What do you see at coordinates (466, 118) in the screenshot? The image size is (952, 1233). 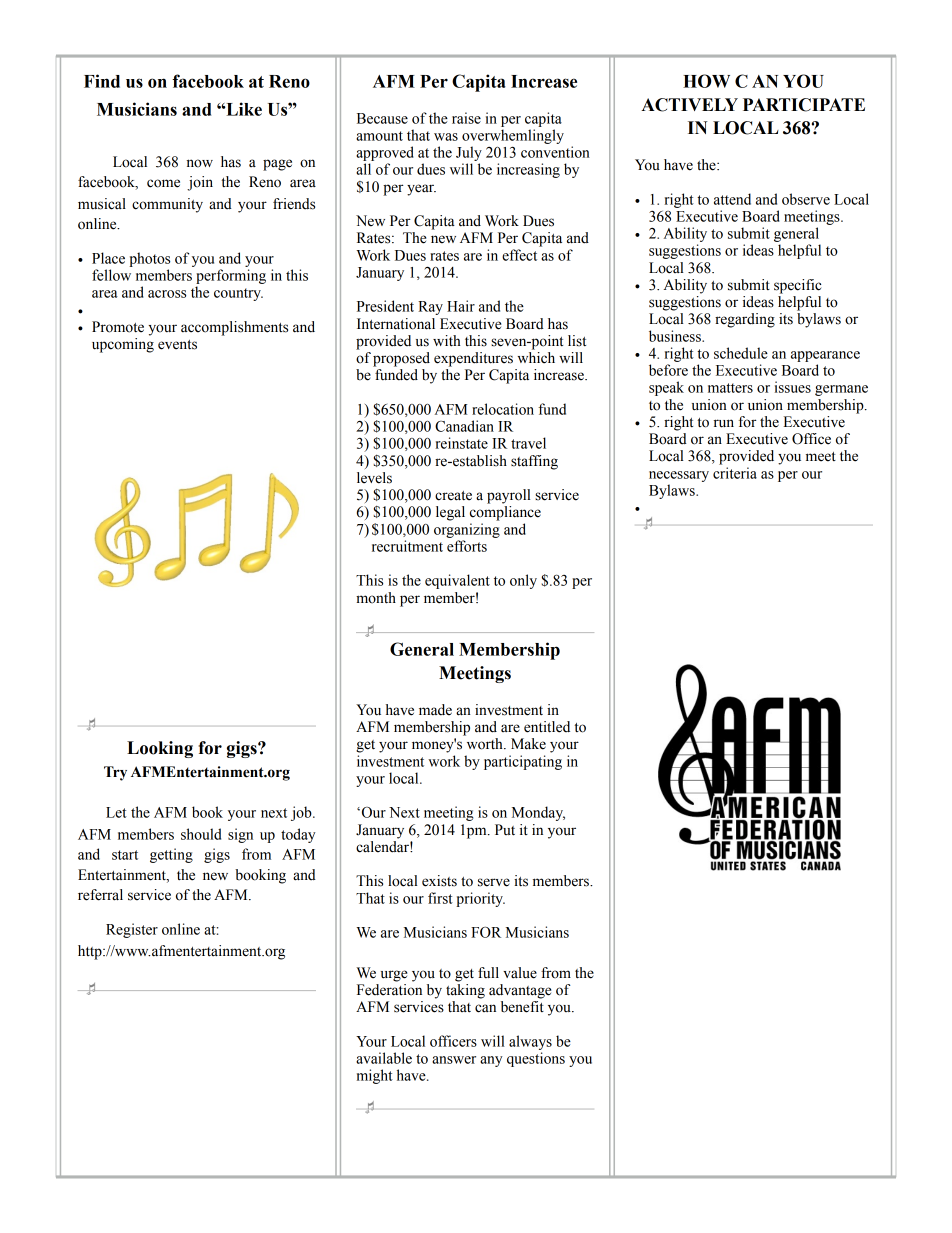 I see `raise` at bounding box center [466, 118].
